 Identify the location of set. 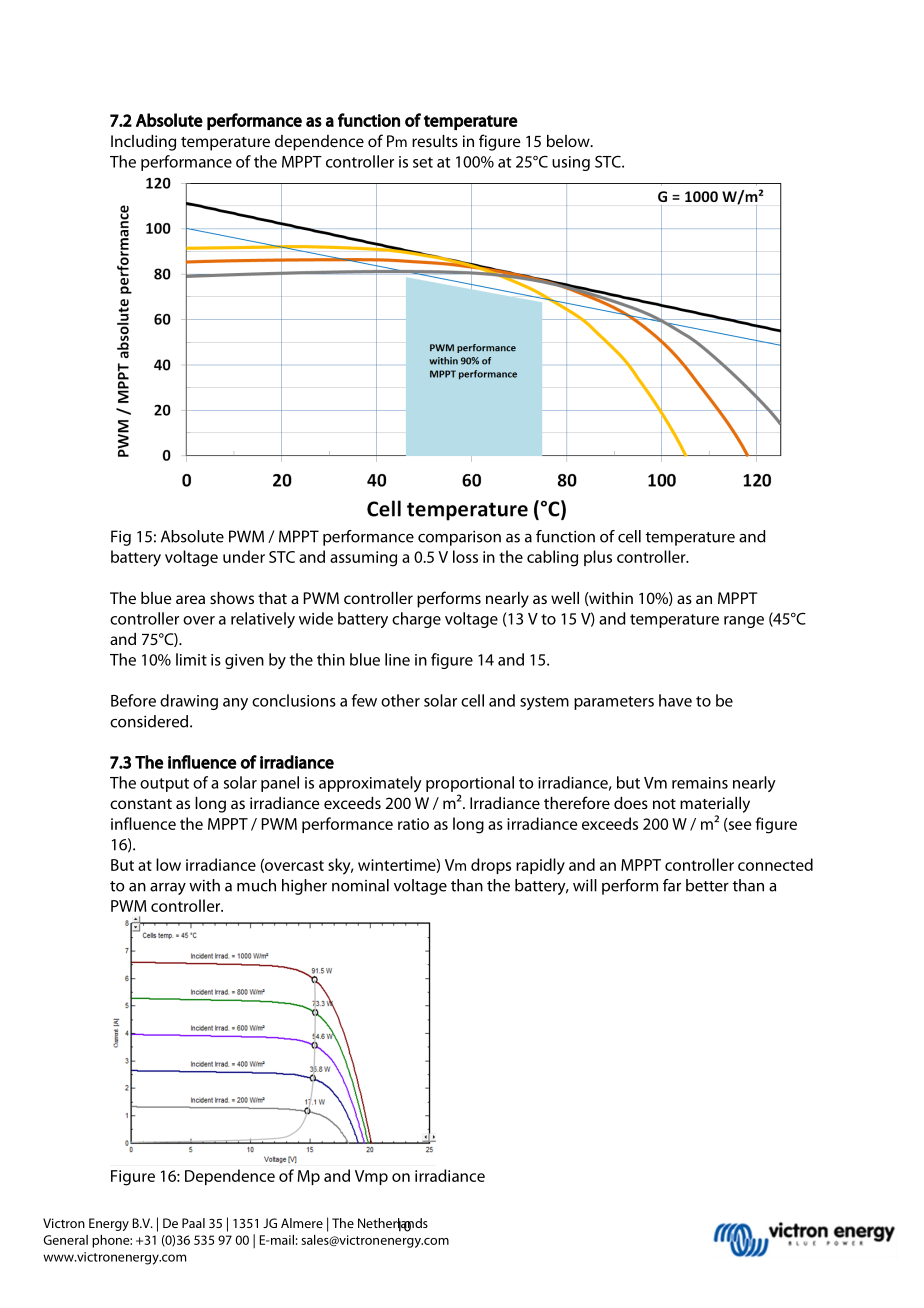
(423, 162).
